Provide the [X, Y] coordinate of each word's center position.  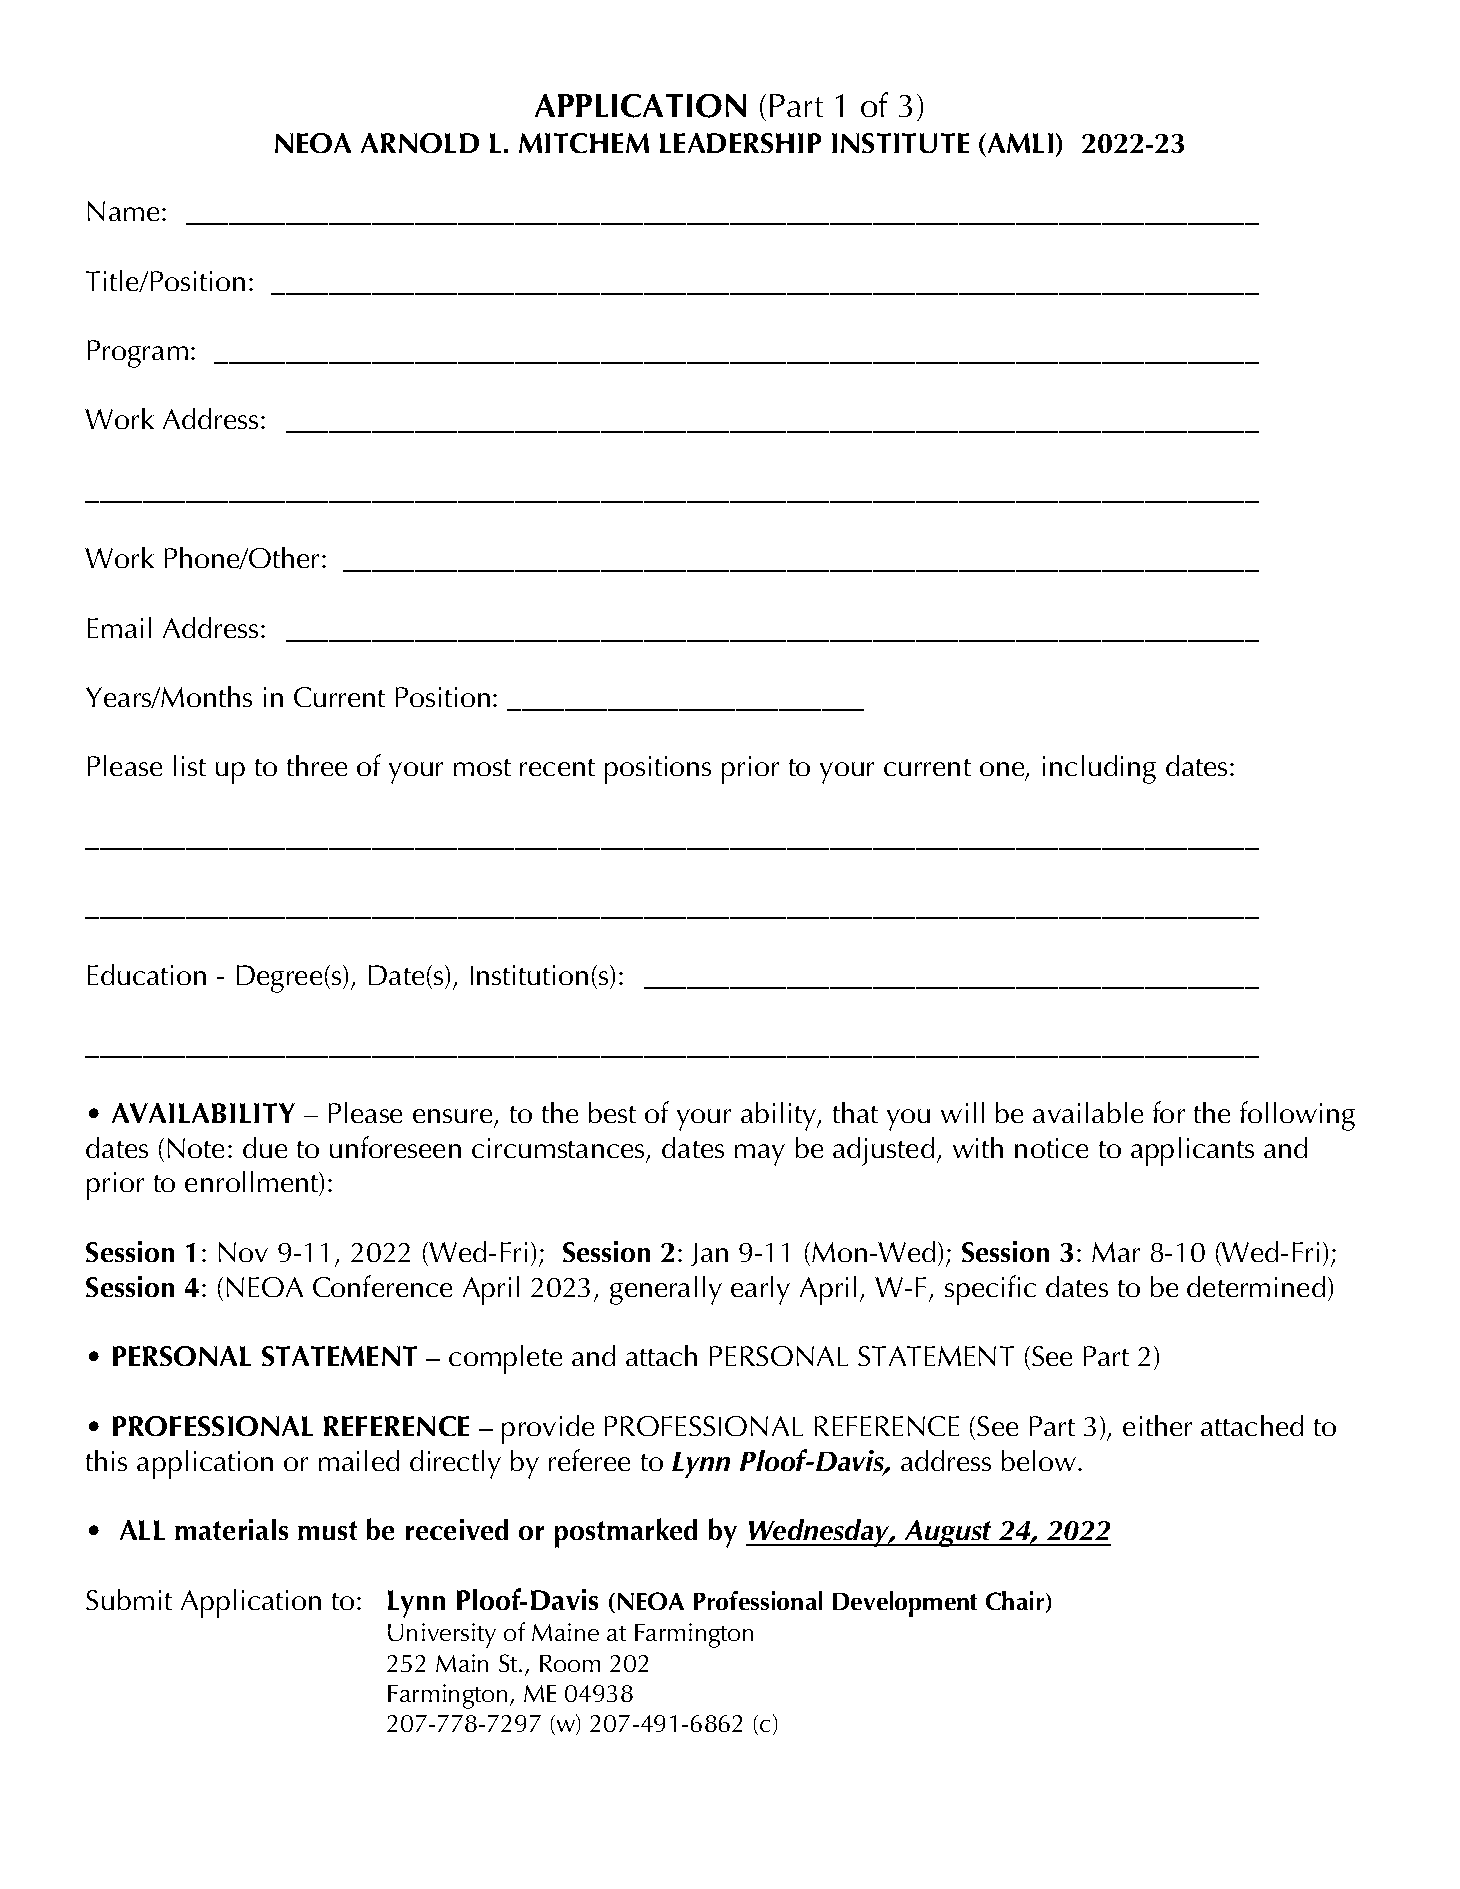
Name [125, 211]
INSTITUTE [900, 143]
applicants [1192, 1151]
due [265, 1147]
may [760, 1155]
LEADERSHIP [740, 143]
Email [119, 627]
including [1099, 769]
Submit [129, 1599]
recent [557, 767]
